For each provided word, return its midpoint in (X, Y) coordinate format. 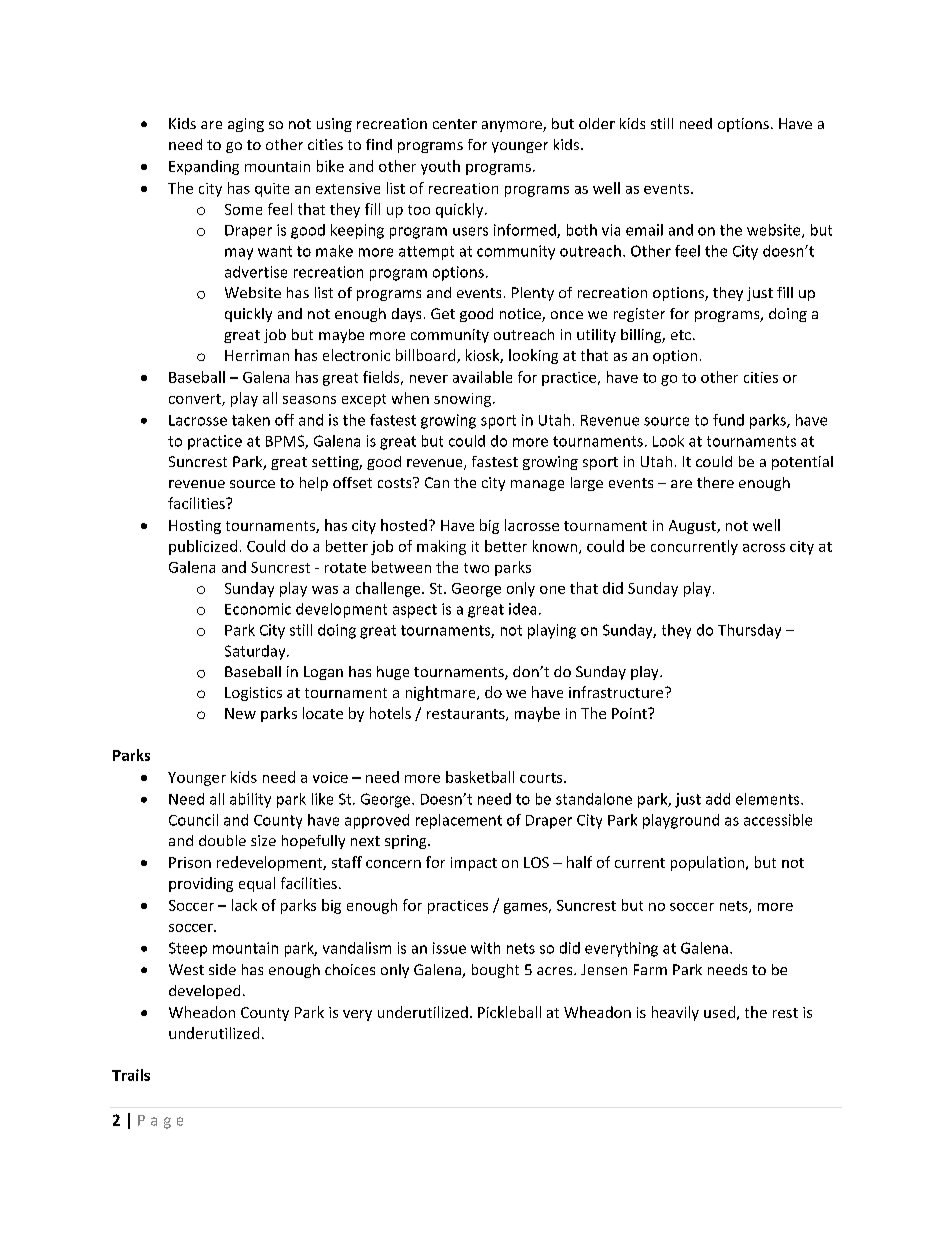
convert (196, 400)
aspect (415, 611)
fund (728, 420)
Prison (190, 862)
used (719, 1012)
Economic (258, 609)
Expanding (204, 167)
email (644, 230)
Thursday (749, 631)
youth (440, 167)
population (707, 863)
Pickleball (509, 1012)
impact (474, 864)
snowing (464, 400)
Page (160, 1122)
